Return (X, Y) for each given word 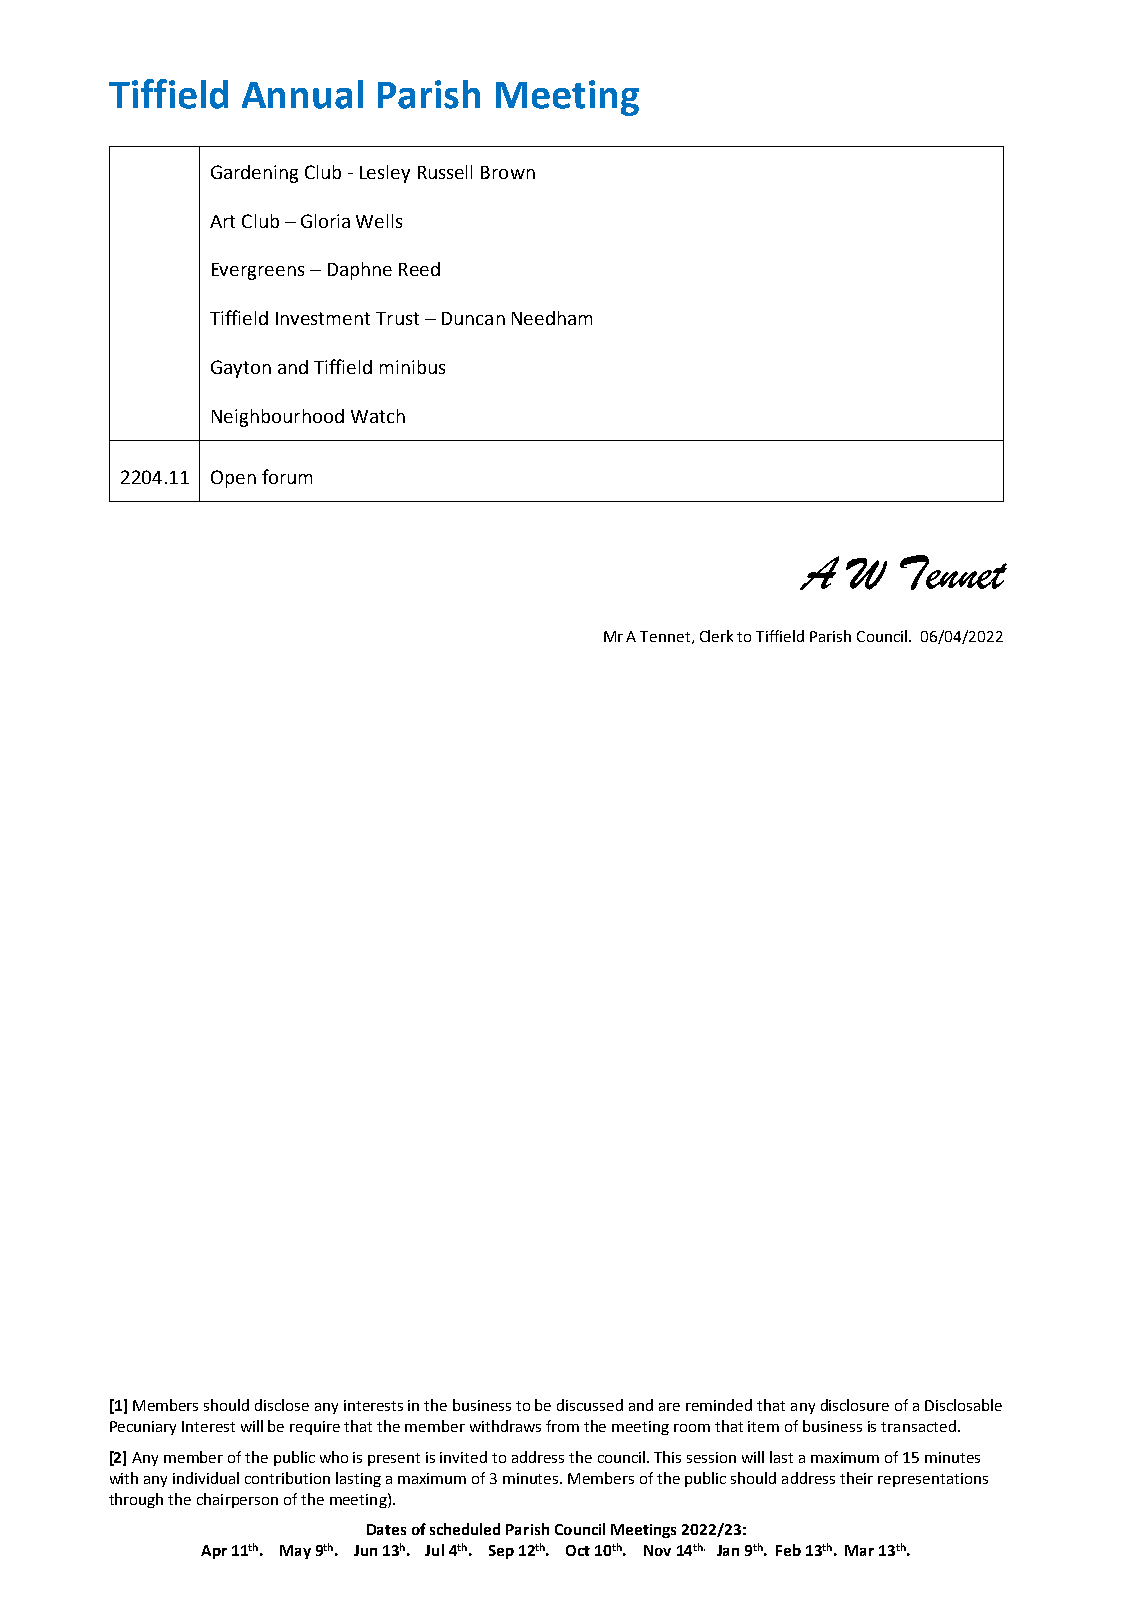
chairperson (237, 1500)
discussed (590, 1405)
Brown (508, 172)
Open (233, 479)
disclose (282, 1405)
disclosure (855, 1405)
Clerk (716, 636)
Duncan (473, 318)
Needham (552, 318)
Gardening (254, 174)
